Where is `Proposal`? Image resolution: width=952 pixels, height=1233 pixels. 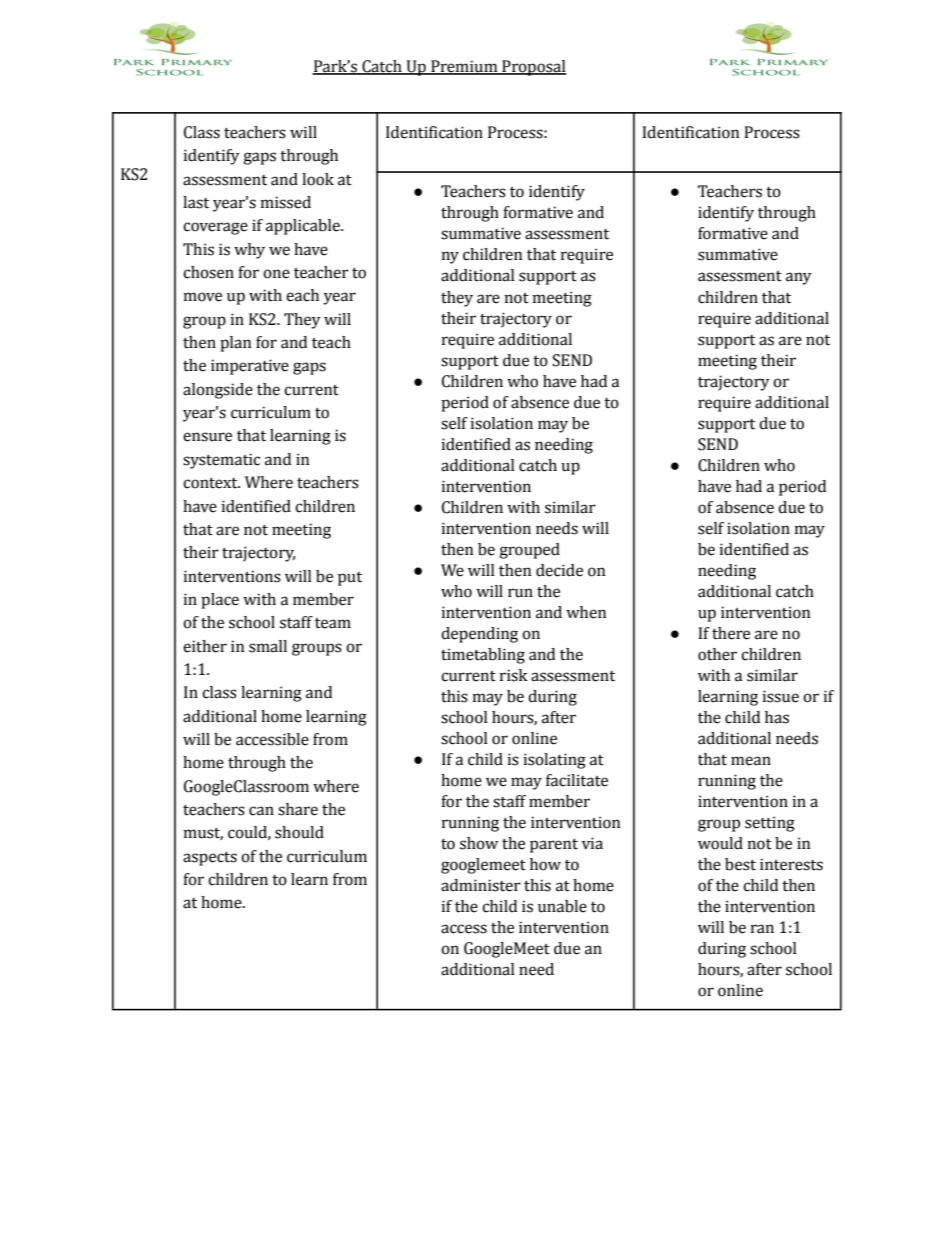 Proposal is located at coordinates (533, 68).
